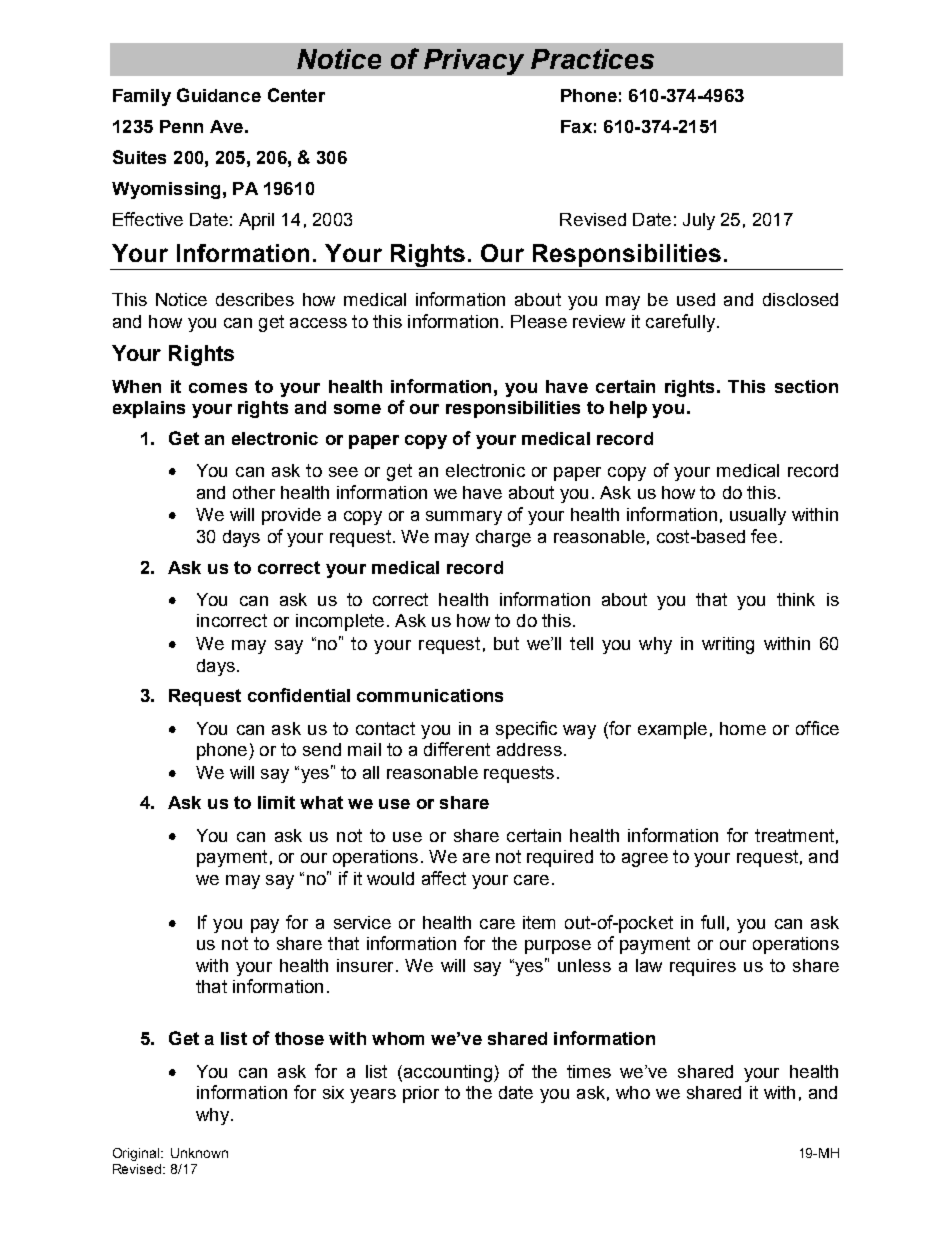 The image size is (952, 1233). Describe the element at coordinates (696, 299) in the page. I see `used` at that location.
